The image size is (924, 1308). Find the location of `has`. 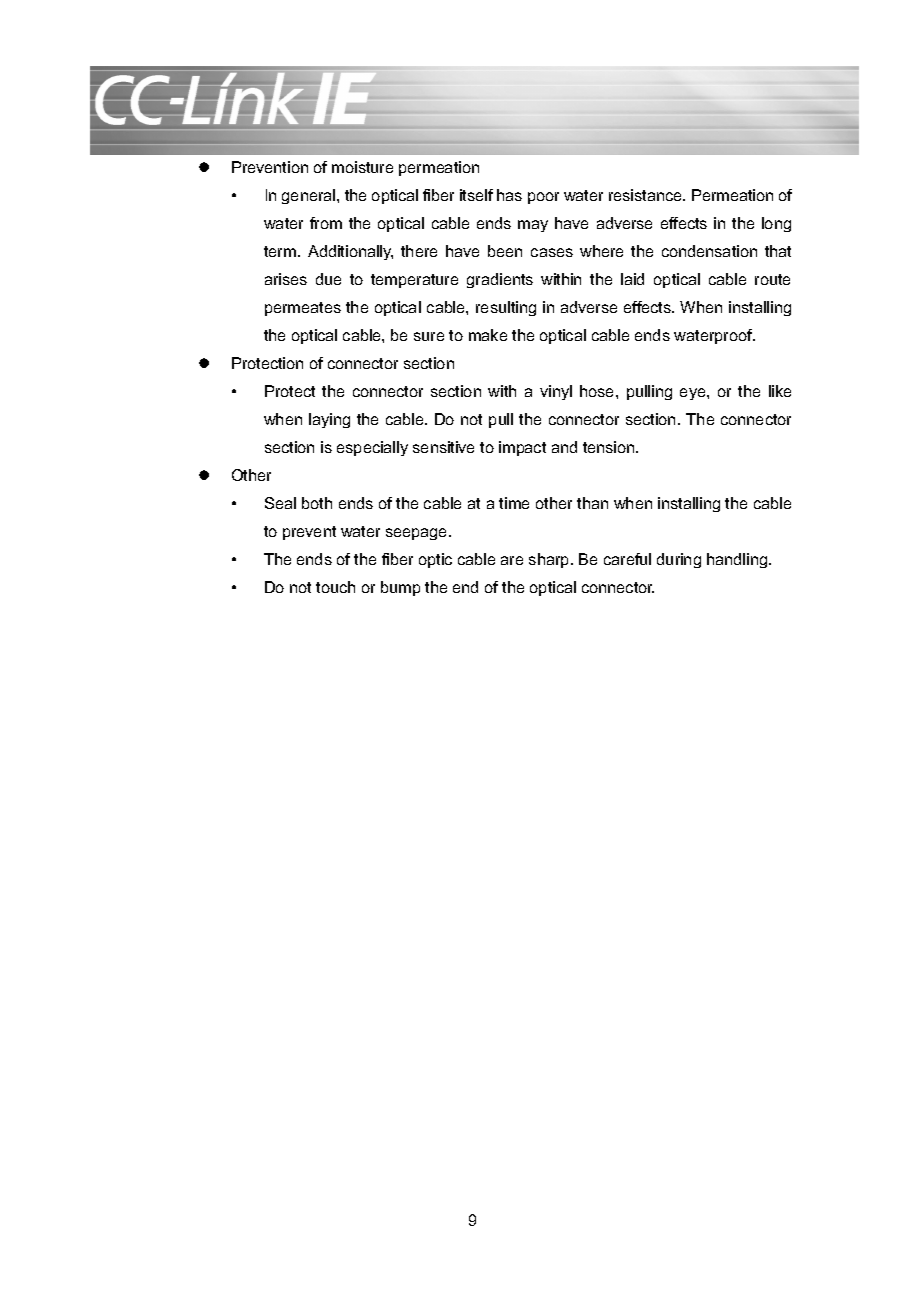

has is located at coordinates (509, 195).
